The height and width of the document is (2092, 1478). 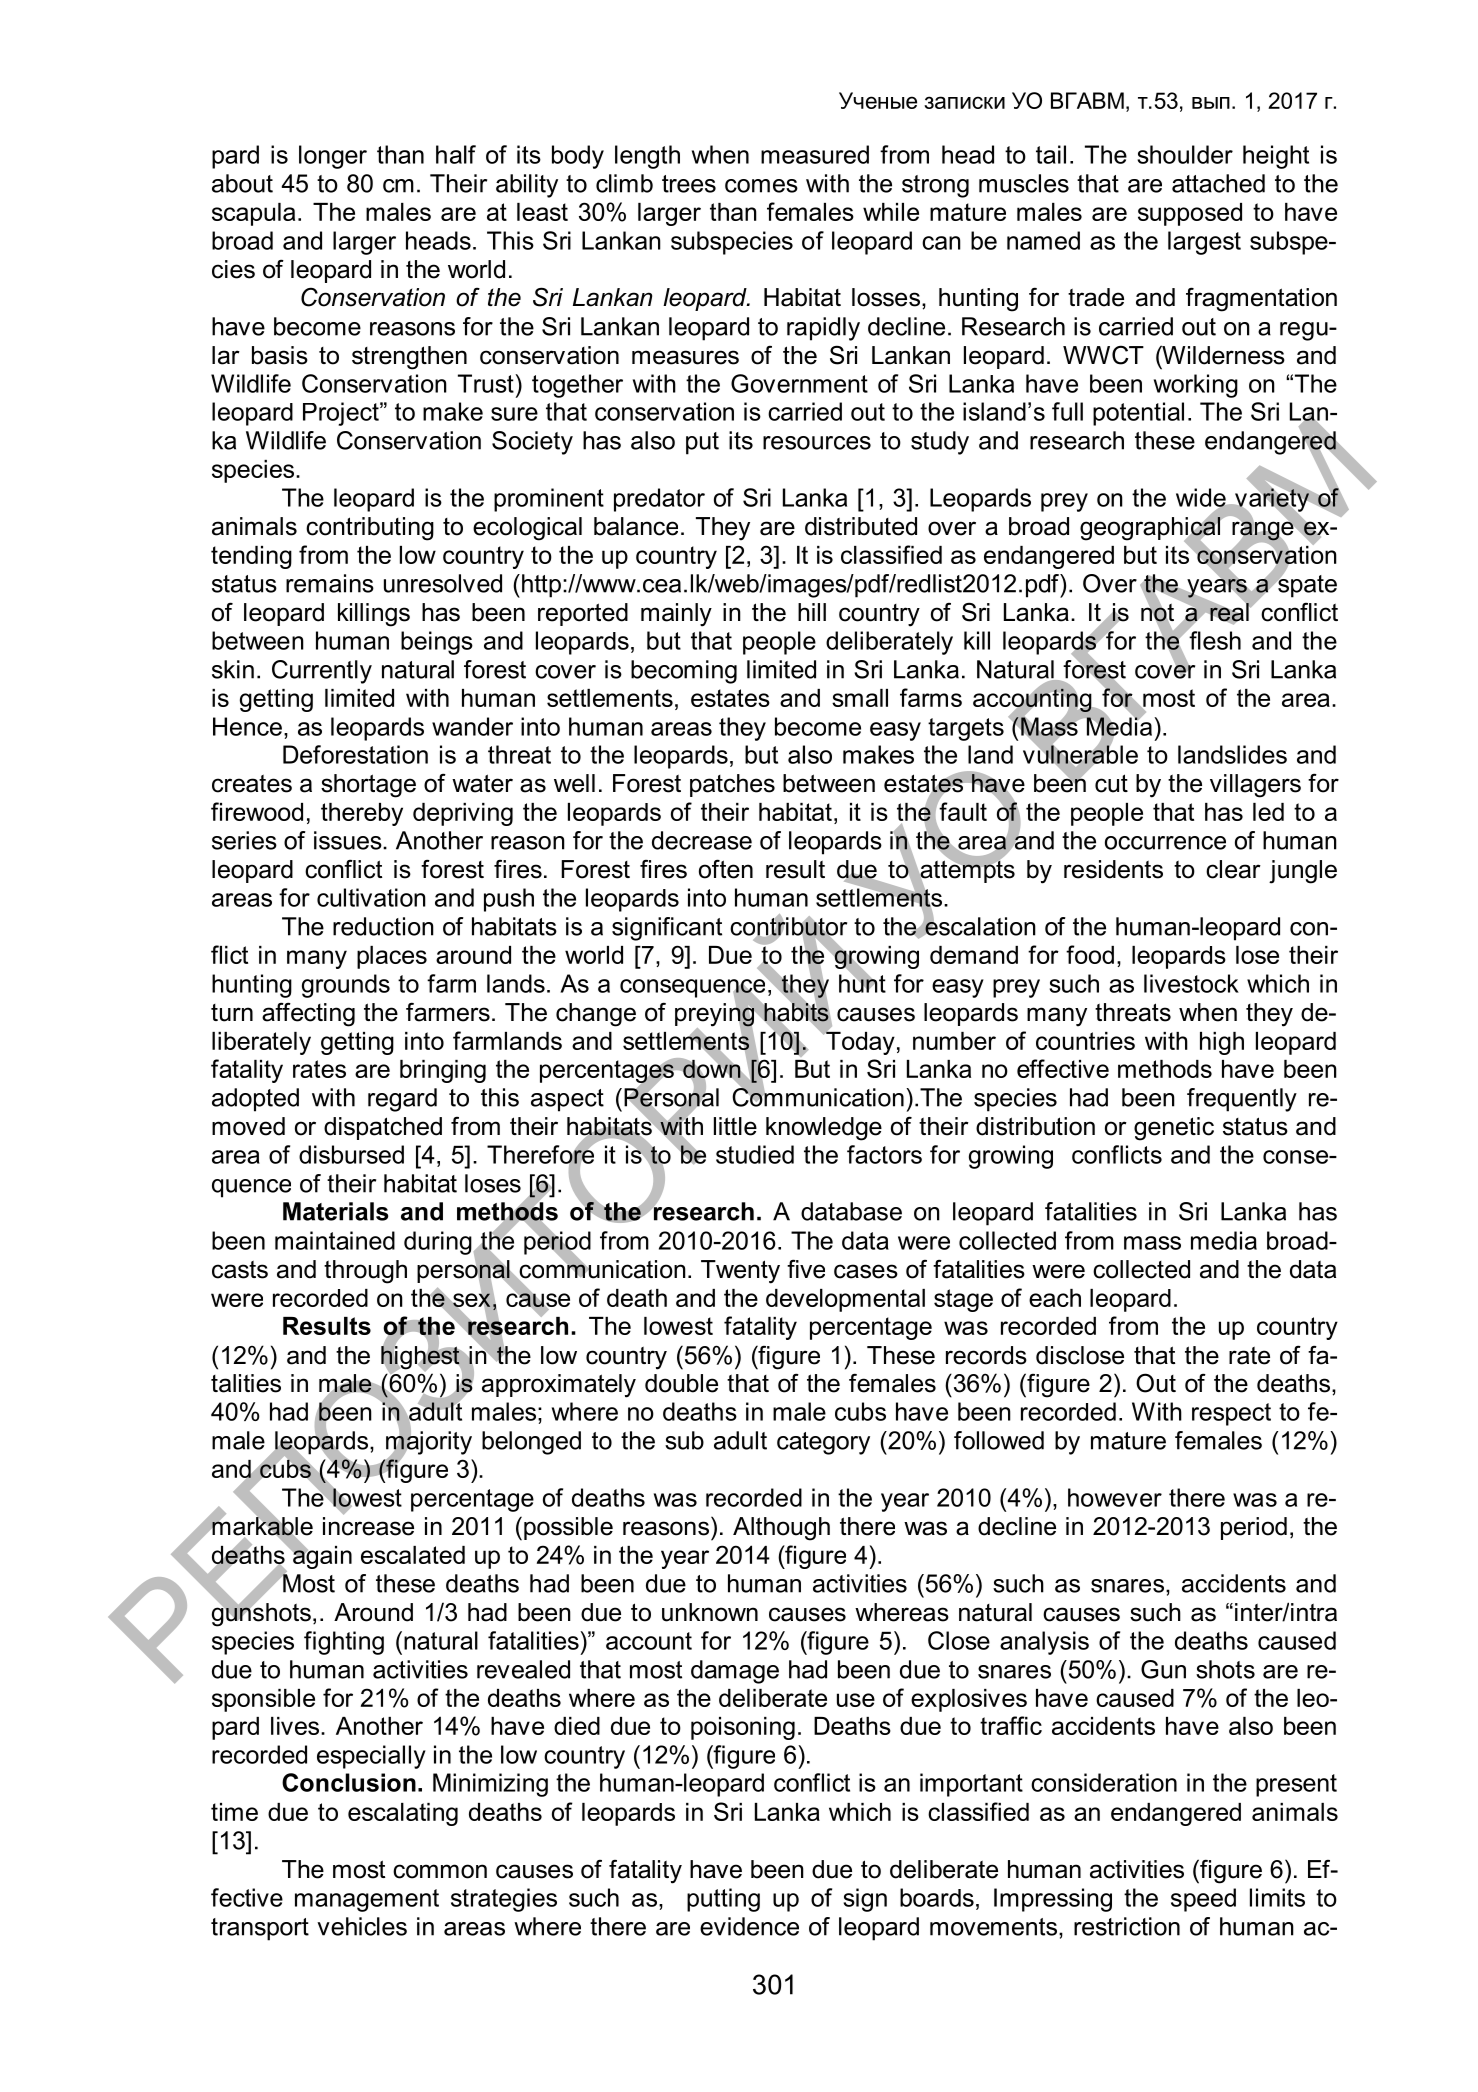 I want to click on countries, so click(x=1085, y=1041).
